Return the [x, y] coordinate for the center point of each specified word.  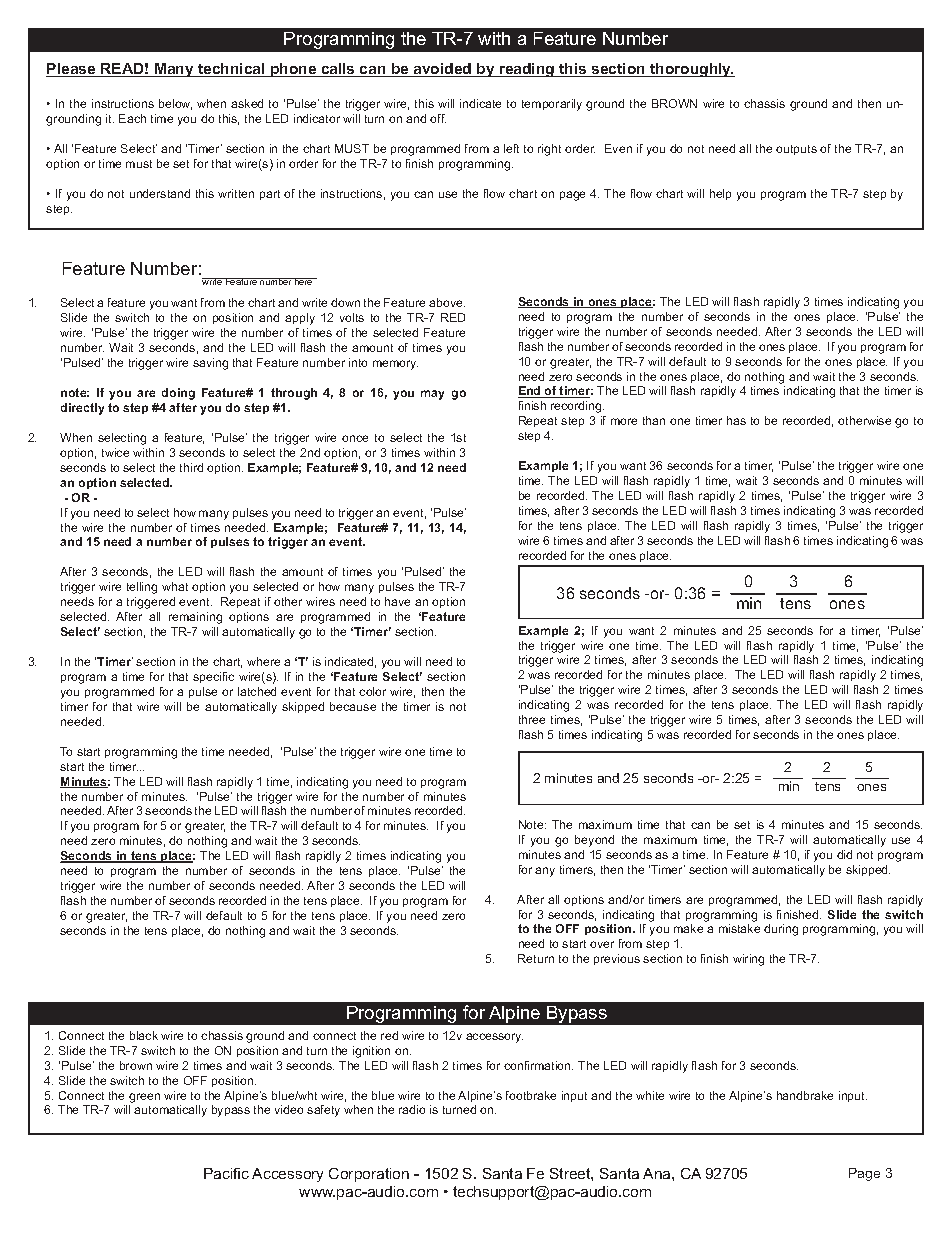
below [175, 104]
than [654, 420]
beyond [594, 841]
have [397, 601]
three [532, 719]
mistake [739, 928]
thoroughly [691, 70]
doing [178, 394]
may [432, 395]
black [144, 1035]
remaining [195, 618]
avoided [443, 70]
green [144, 1098]
